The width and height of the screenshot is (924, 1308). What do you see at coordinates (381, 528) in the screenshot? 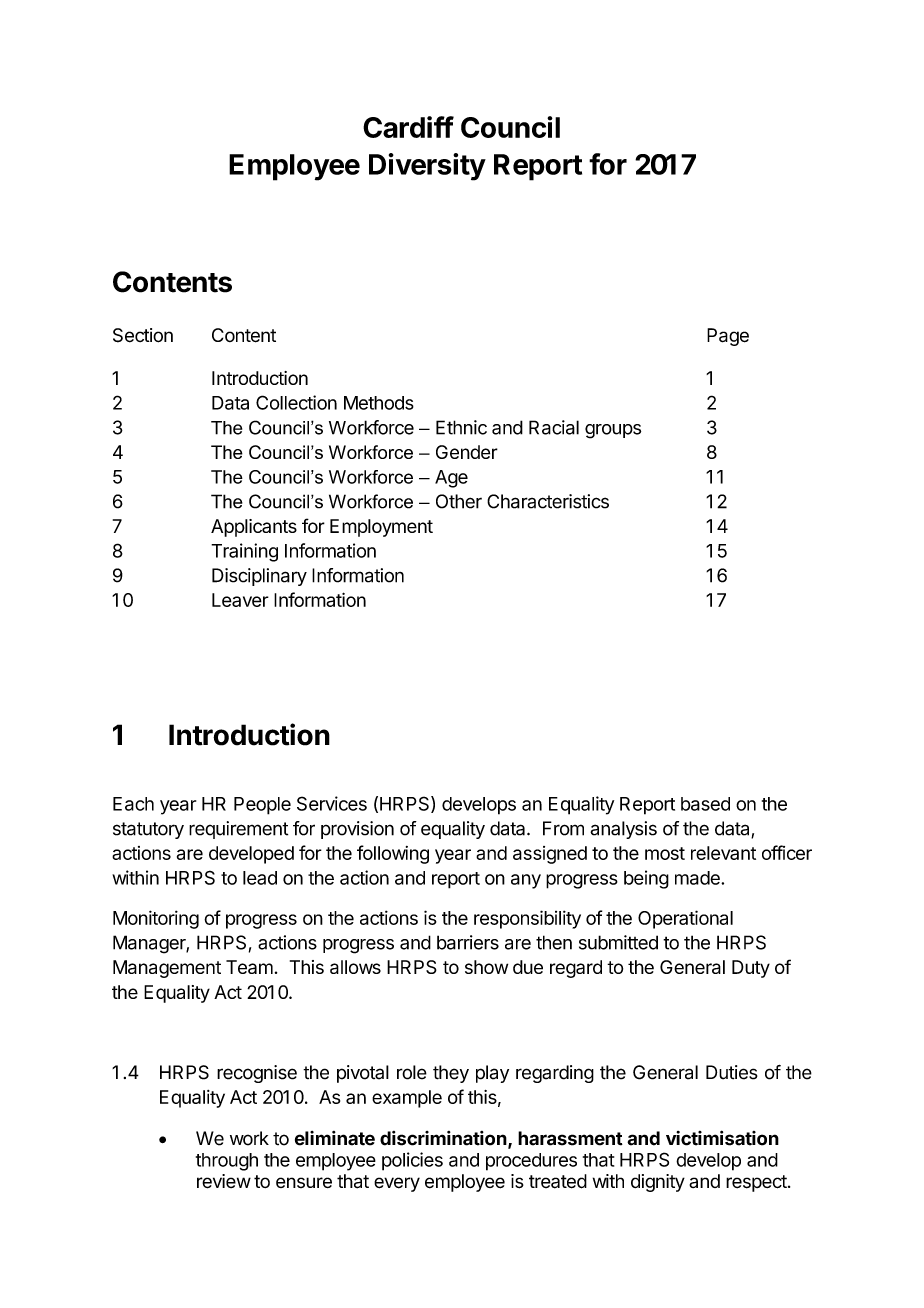
I see `Employment` at bounding box center [381, 528].
